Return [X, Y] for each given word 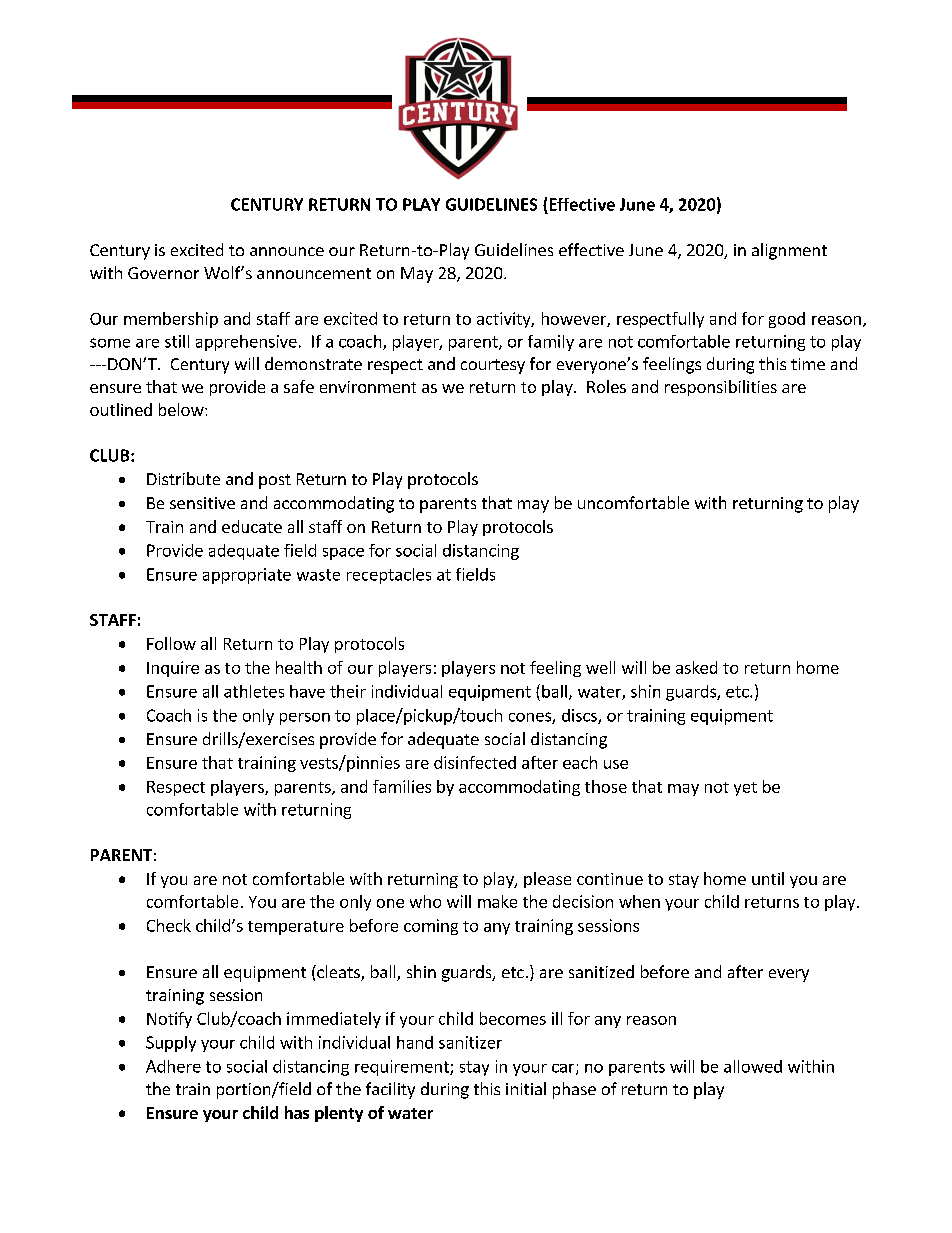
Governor [163, 273]
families [402, 786]
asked [696, 667]
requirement [403, 1068]
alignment [789, 251]
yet [745, 789]
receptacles [389, 576]
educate [252, 526]
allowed [753, 1066]
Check [169, 925]
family [551, 343]
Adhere [173, 1066]
